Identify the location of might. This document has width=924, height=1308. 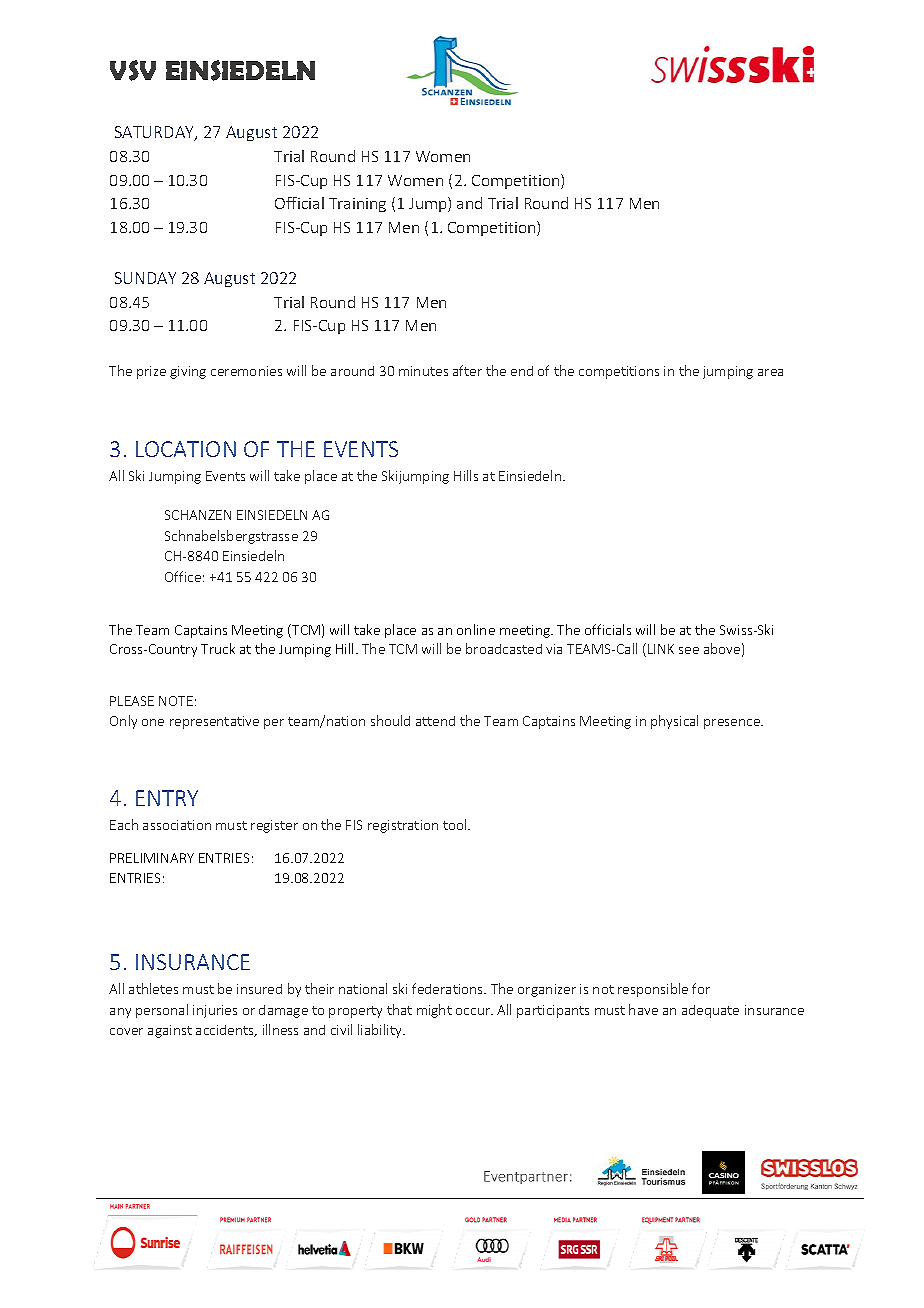
(434, 1011).
